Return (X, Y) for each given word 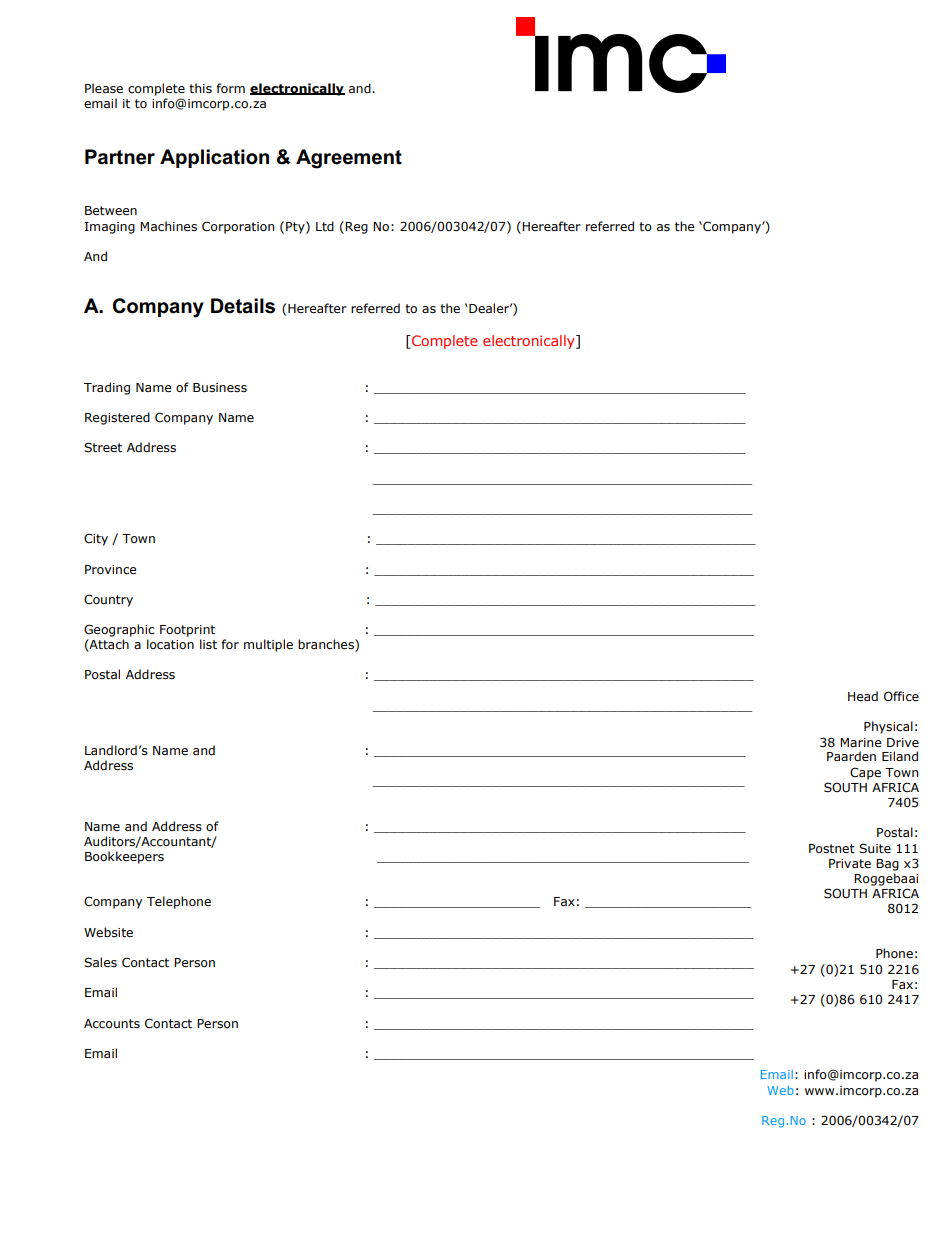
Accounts (112, 1023)
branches (327, 645)
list (208, 644)
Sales (100, 962)
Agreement (349, 159)
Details (243, 306)
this (200, 88)
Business (220, 387)
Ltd (325, 226)
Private (850, 863)
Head (863, 696)
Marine (860, 742)
